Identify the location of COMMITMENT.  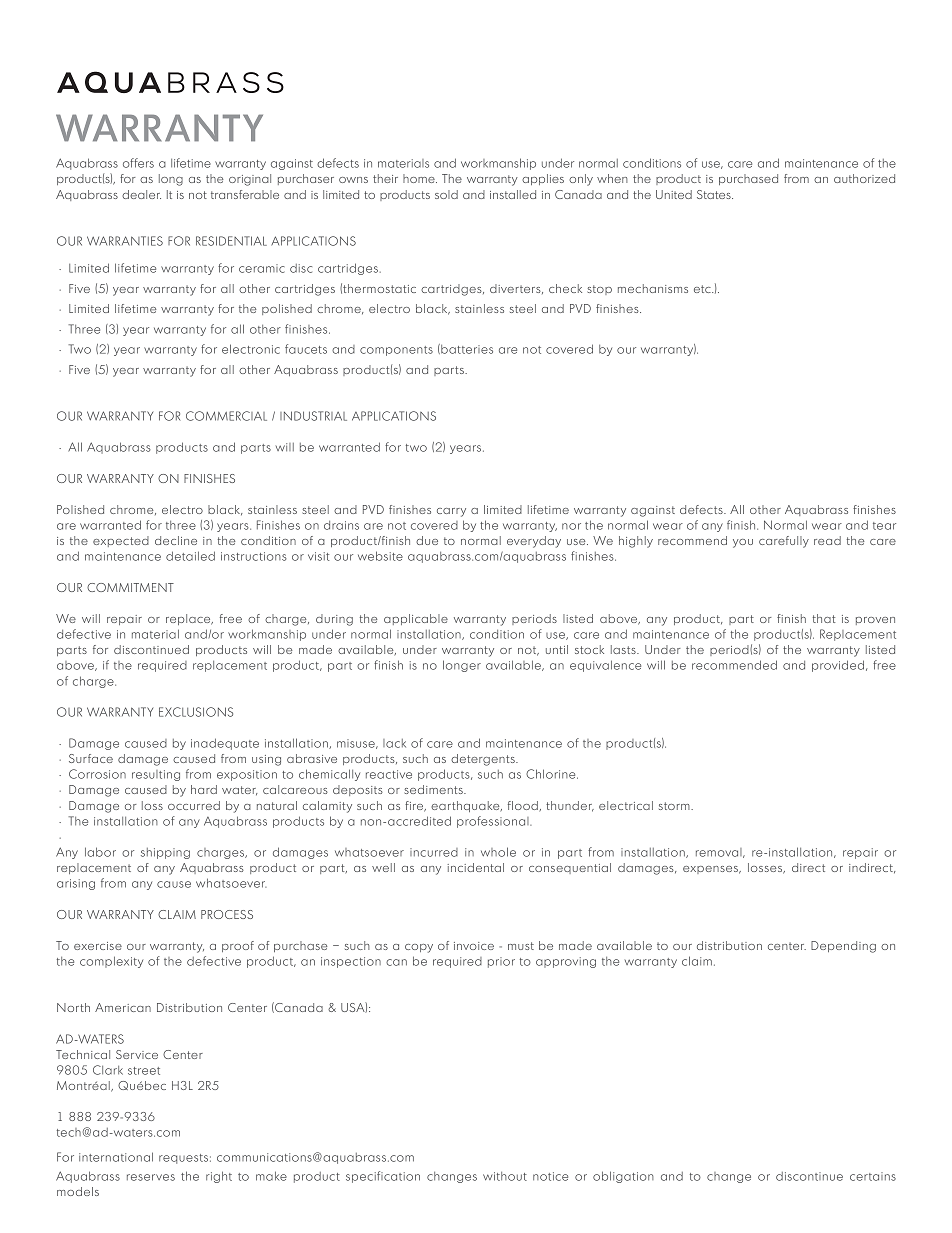
(130, 587).
